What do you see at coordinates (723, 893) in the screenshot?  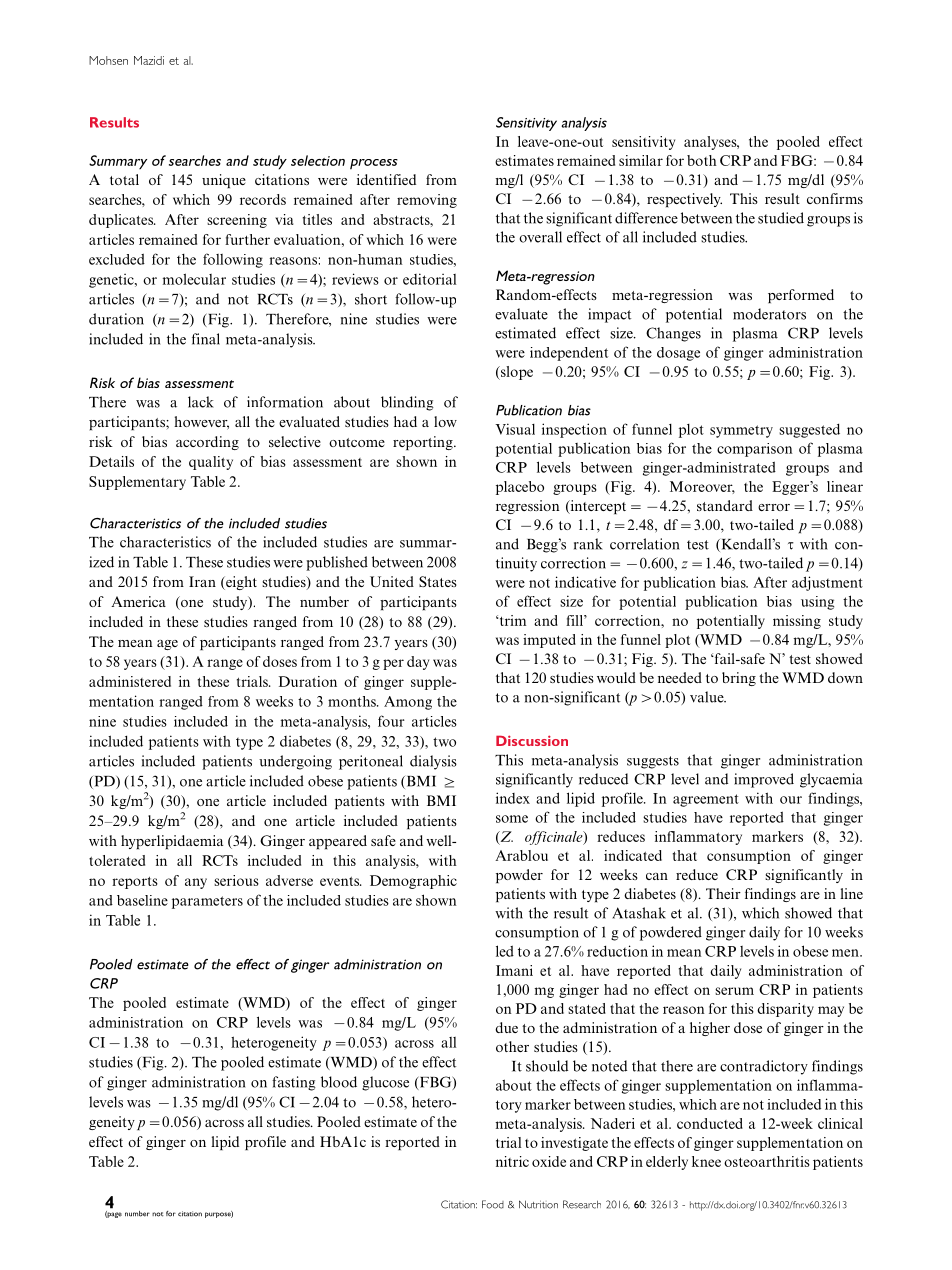 I see `Their` at bounding box center [723, 893].
